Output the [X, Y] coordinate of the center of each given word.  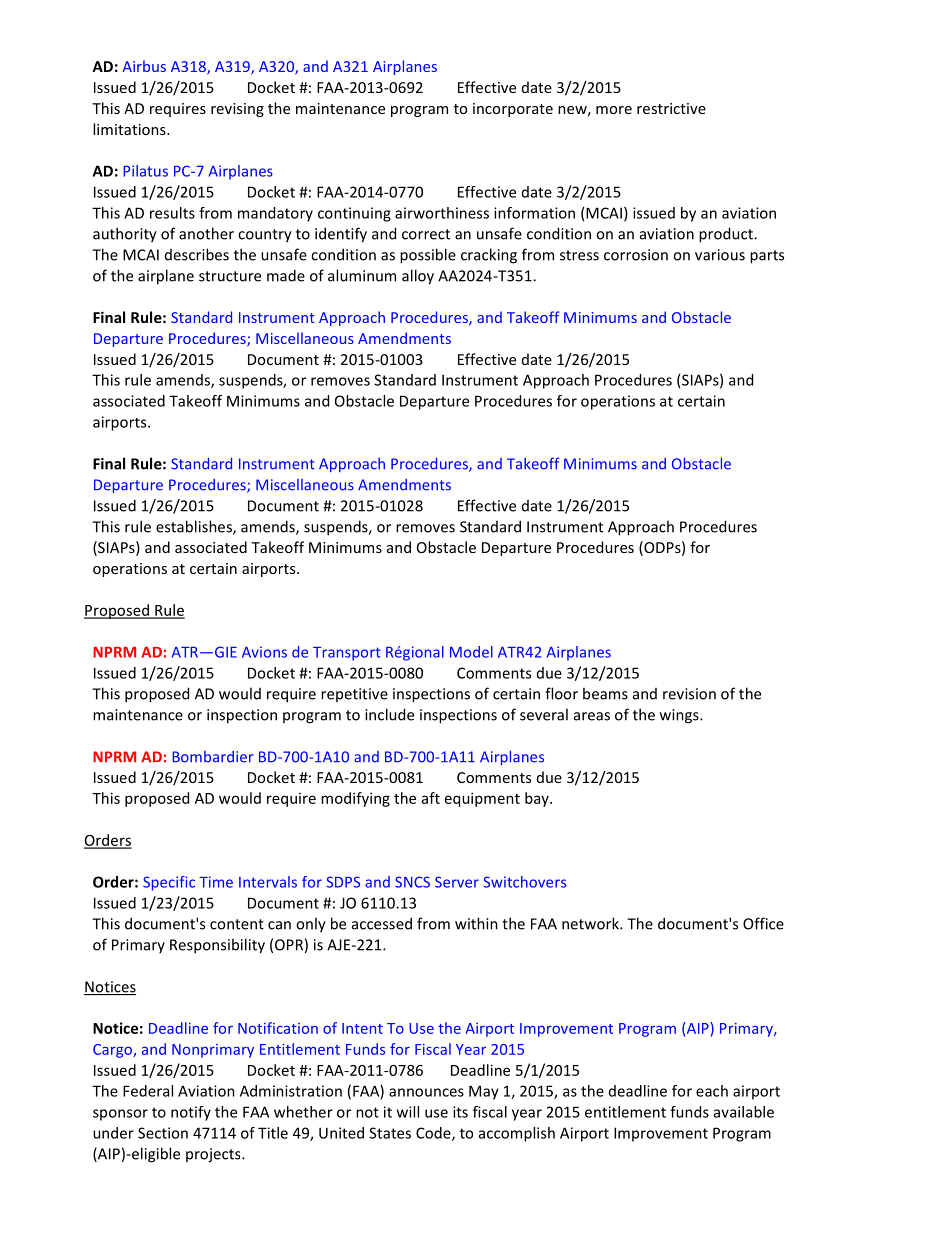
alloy [418, 277]
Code [434, 1134]
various [720, 255]
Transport [346, 654]
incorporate [513, 110]
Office [763, 923]
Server [457, 882]
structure [230, 276]
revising [237, 110]
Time [216, 882]
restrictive [671, 108]
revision [689, 694]
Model [471, 652]
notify [191, 1113]
